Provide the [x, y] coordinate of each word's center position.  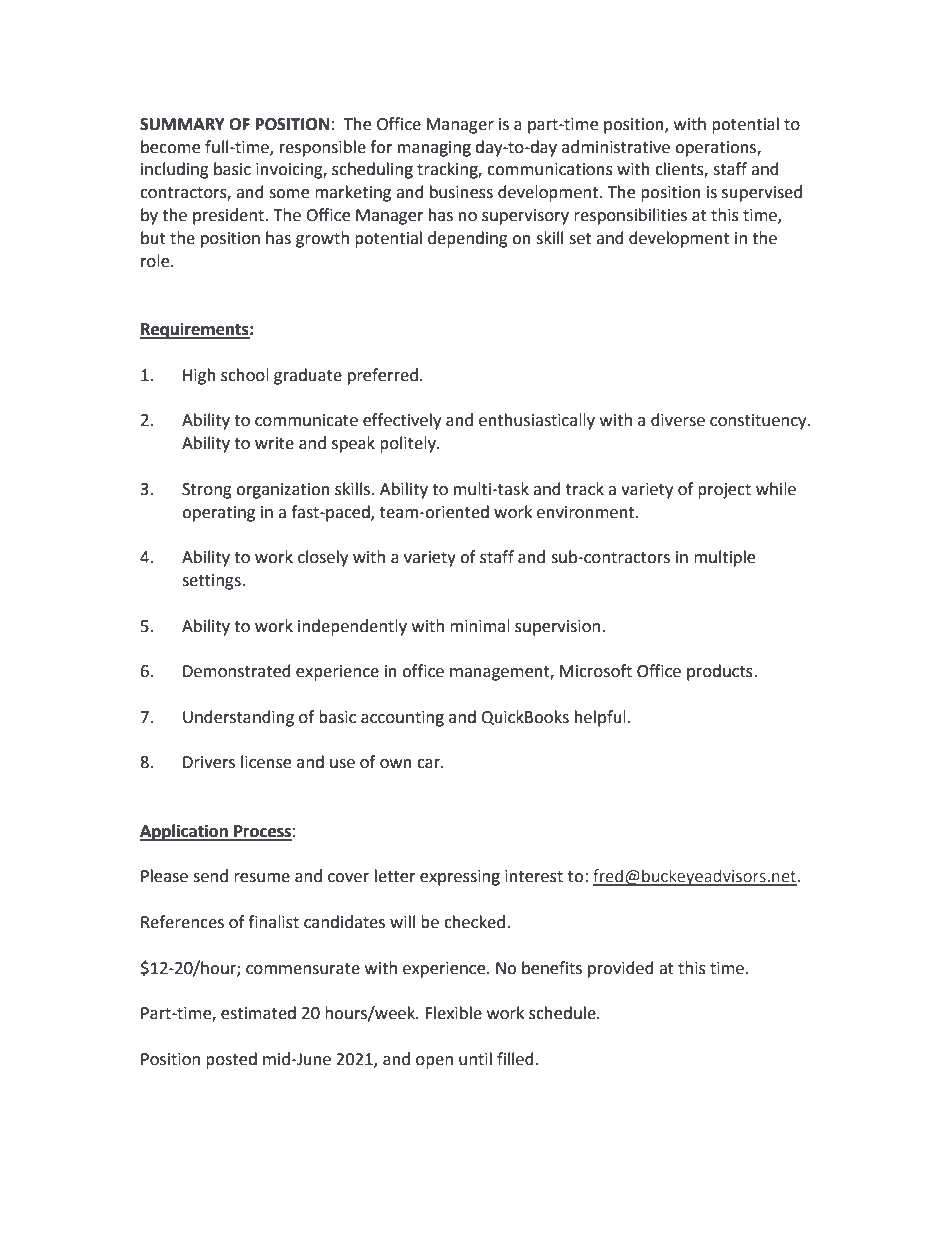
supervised [762, 193]
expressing [460, 878]
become [170, 147]
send [210, 876]
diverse [678, 420]
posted [231, 1060]
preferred [383, 376]
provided [621, 969]
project [724, 491]
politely [409, 444]
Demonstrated [237, 671]
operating [218, 514]
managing [434, 149]
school [245, 375]
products [721, 672]
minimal [480, 626]
